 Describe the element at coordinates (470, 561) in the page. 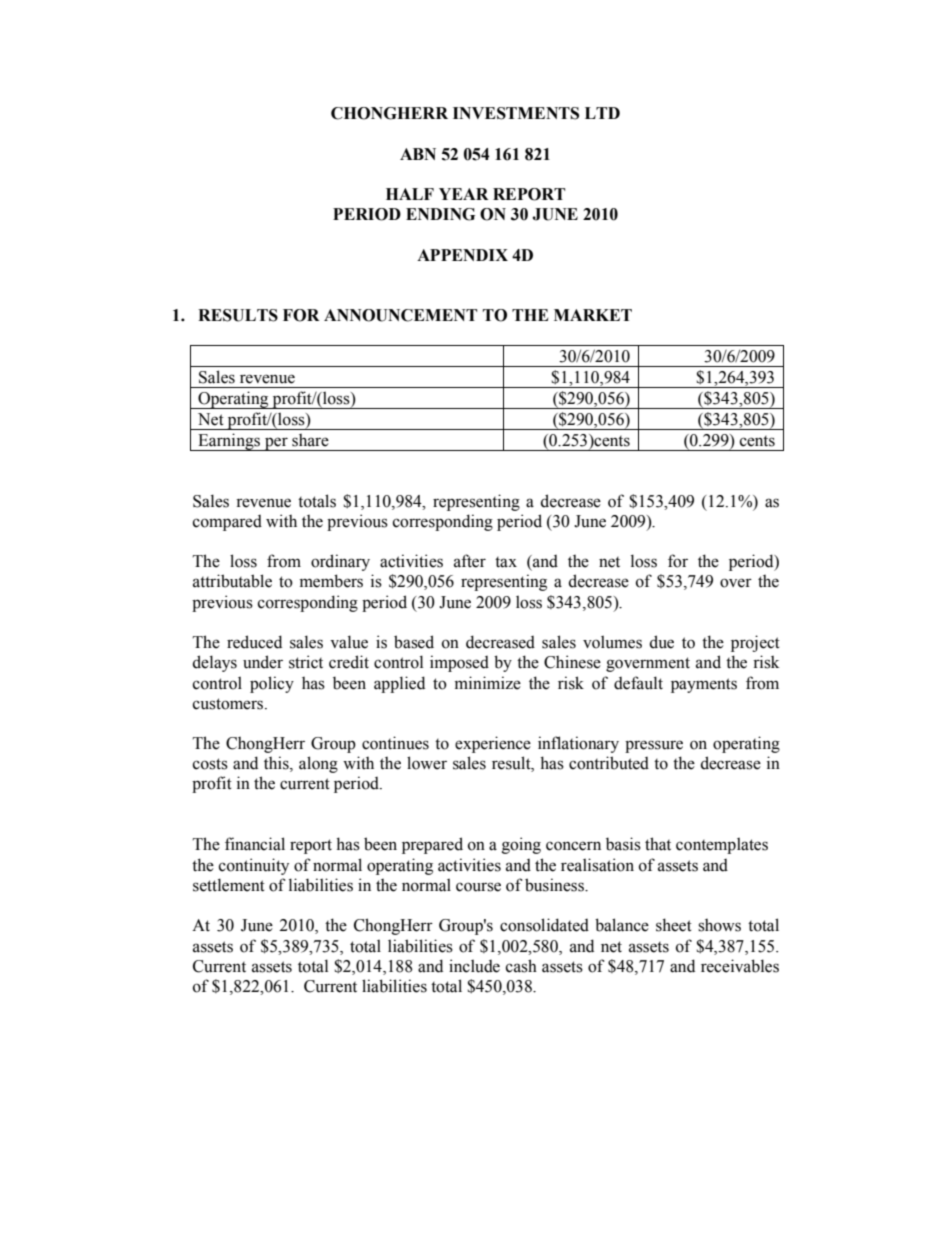

I see `after` at that location.
